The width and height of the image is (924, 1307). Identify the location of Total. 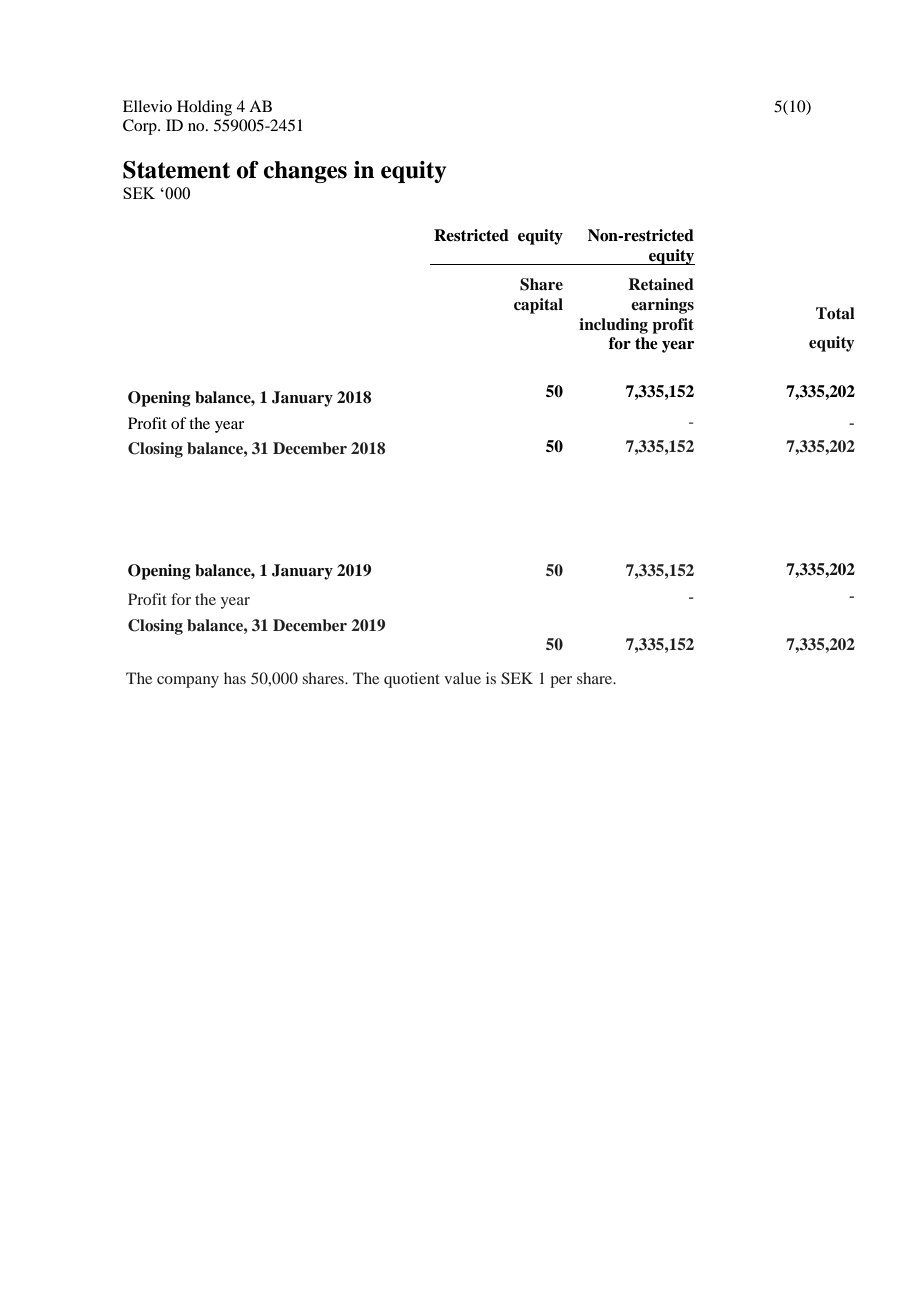
(835, 313).
